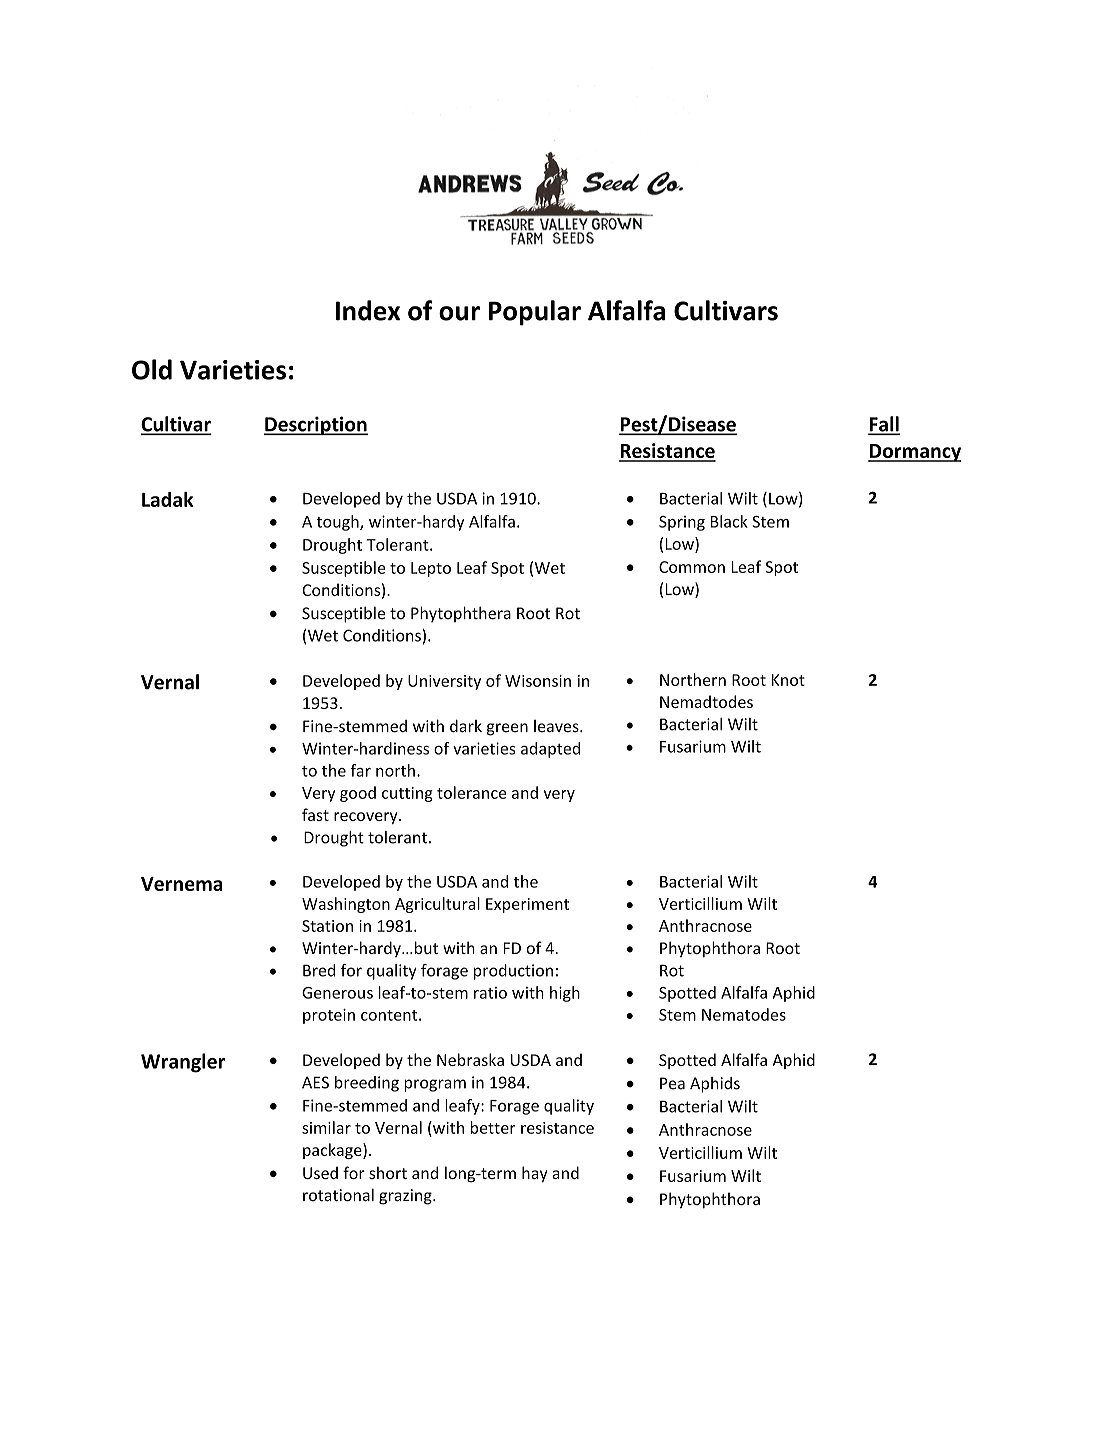 The width and height of the document is (1113, 1440). Describe the element at coordinates (527, 905) in the document. I see `Experiment` at that location.
